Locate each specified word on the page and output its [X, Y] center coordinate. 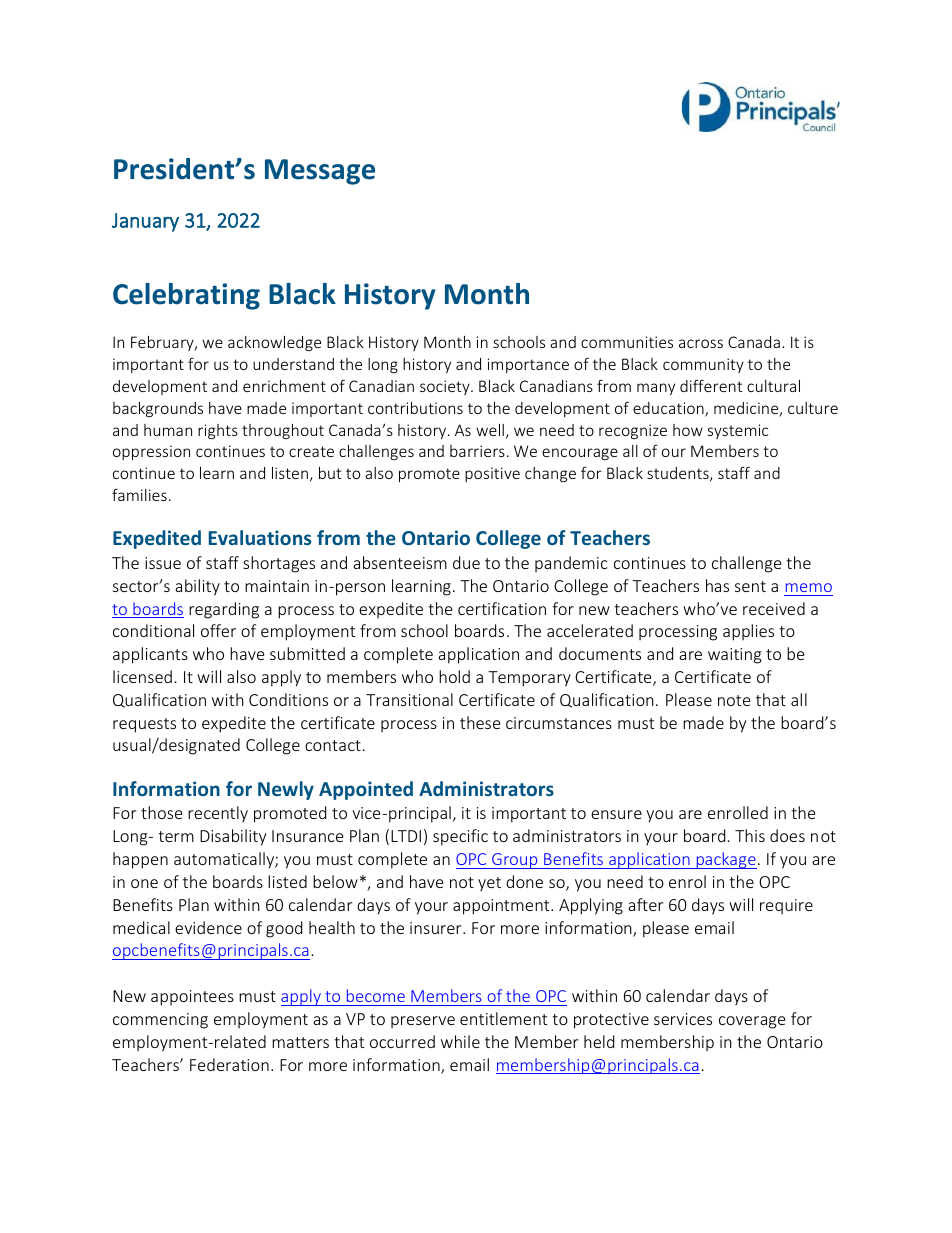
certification [502, 608]
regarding [224, 610]
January [145, 222]
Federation [229, 1064]
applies [748, 632]
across [701, 343]
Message [320, 172]
